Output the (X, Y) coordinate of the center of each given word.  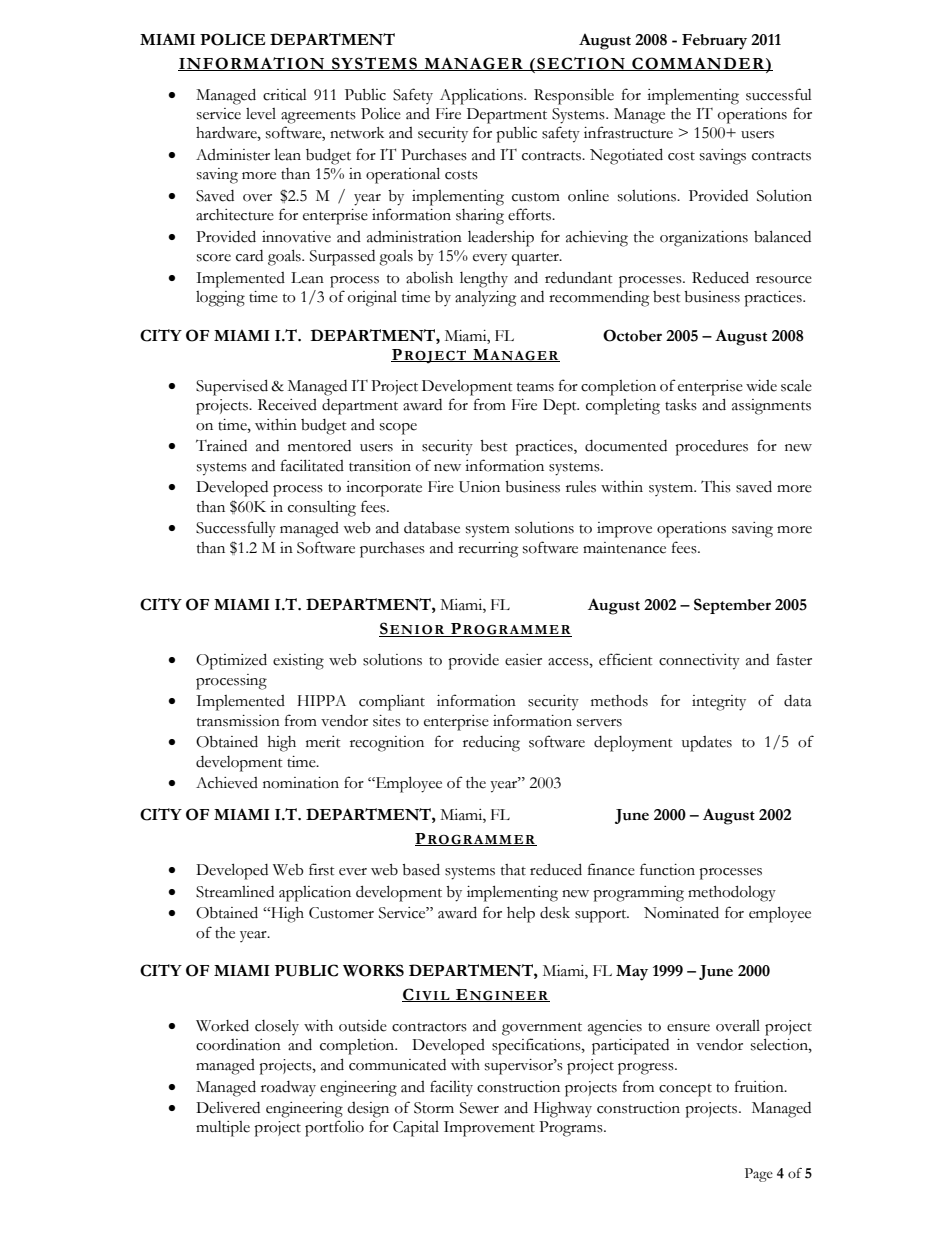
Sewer (479, 1108)
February (714, 42)
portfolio (334, 1128)
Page (759, 1175)
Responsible (574, 97)
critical (285, 95)
